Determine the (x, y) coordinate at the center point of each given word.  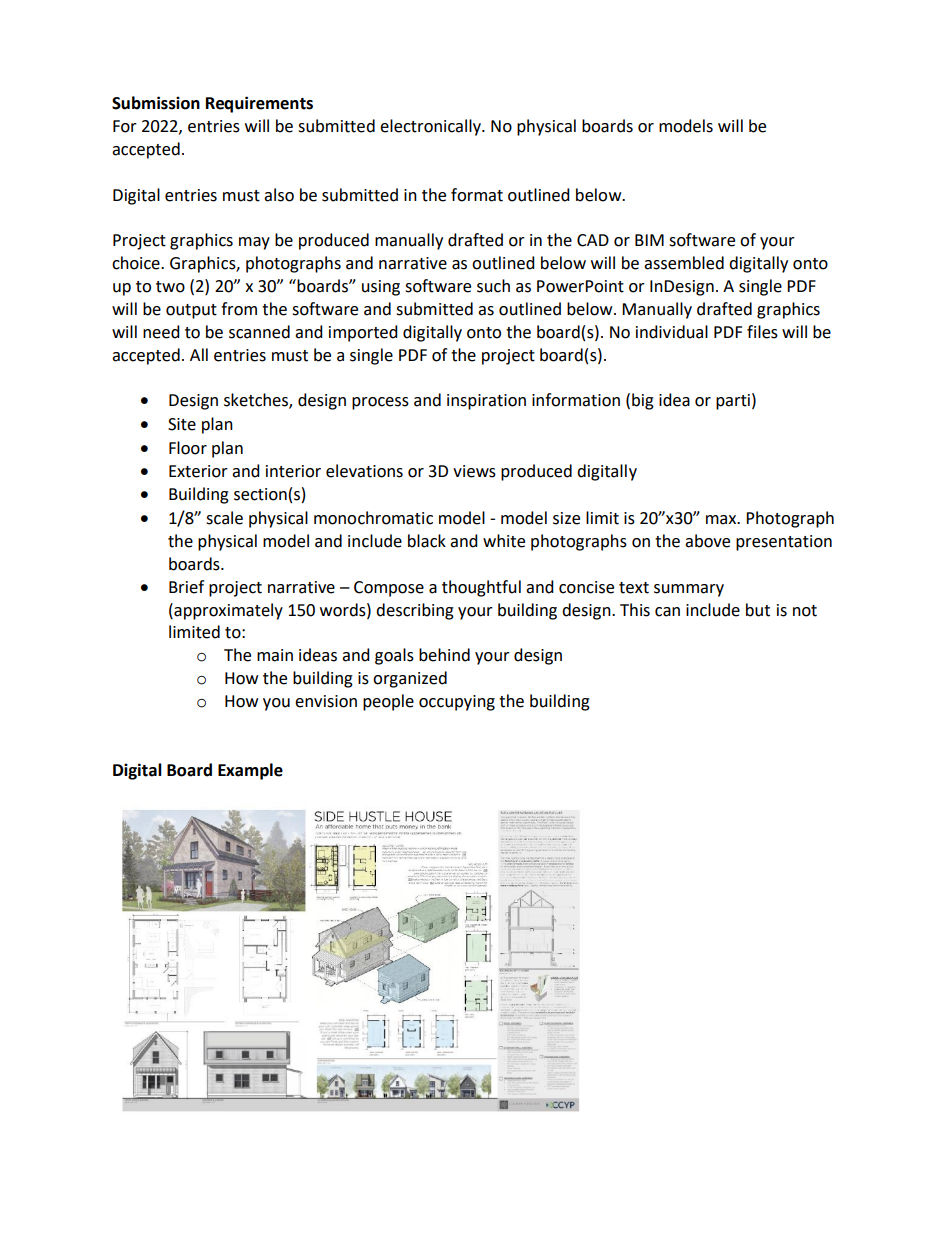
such (493, 286)
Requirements (259, 104)
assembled (684, 263)
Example (250, 771)
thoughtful (481, 588)
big (643, 401)
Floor (188, 448)
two (170, 287)
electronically (431, 127)
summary (689, 590)
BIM (649, 240)
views (474, 471)
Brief (186, 587)
